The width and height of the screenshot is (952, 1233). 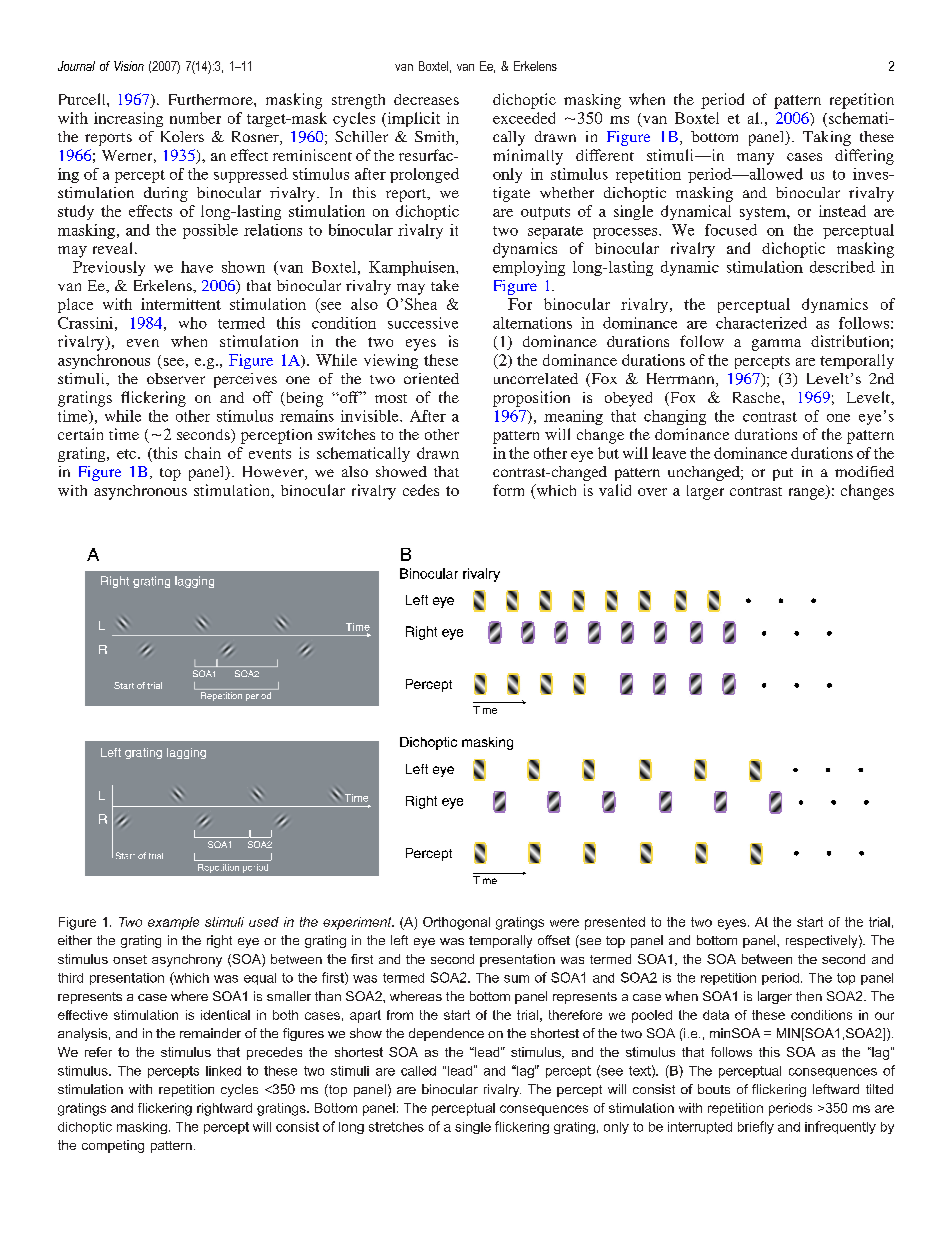 What do you see at coordinates (864, 471) in the screenshot?
I see `modified` at bounding box center [864, 471].
